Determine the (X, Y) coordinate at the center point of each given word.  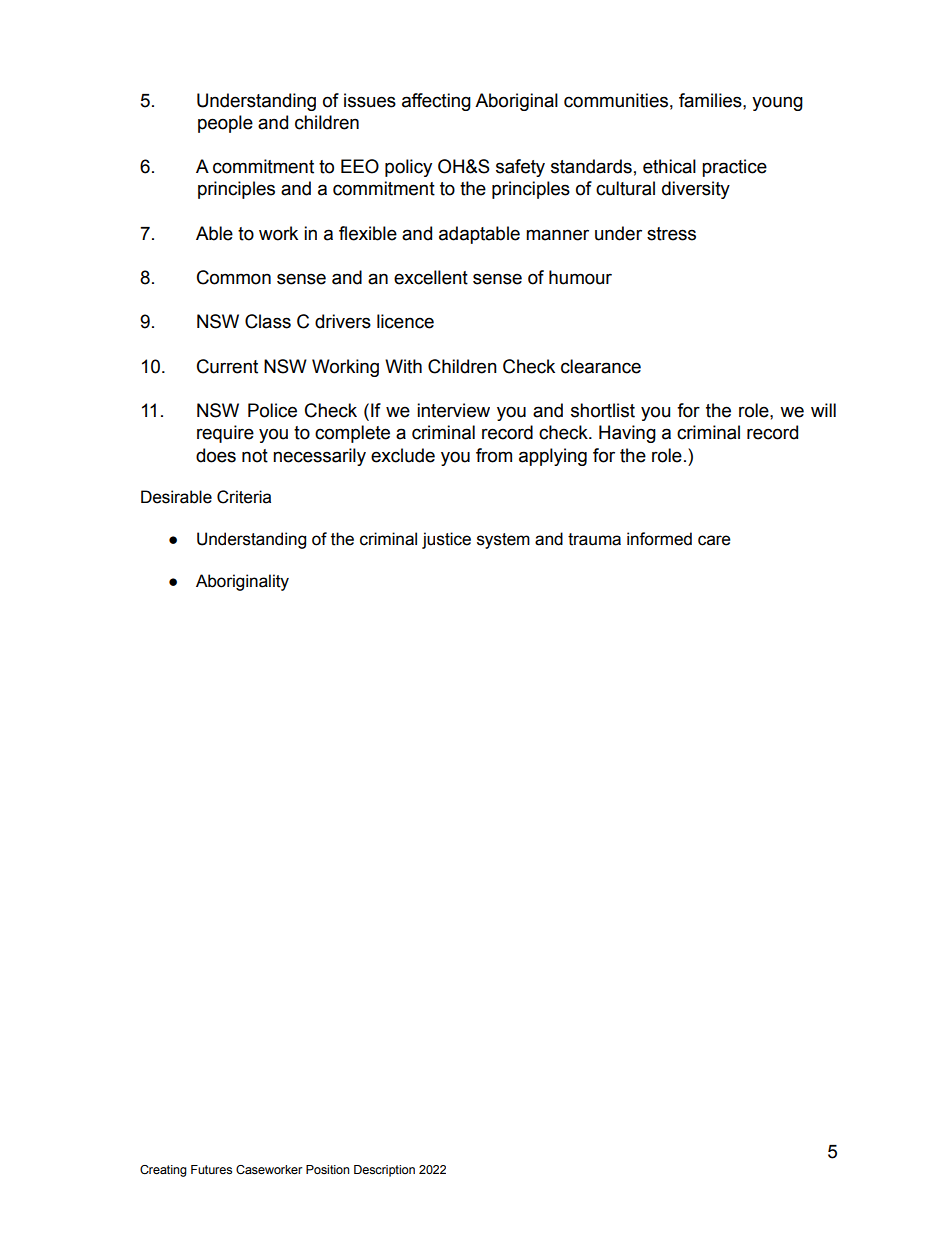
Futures (211, 1169)
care (714, 540)
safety (520, 168)
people (225, 124)
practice (734, 168)
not (255, 456)
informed (659, 539)
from (494, 455)
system (503, 541)
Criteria (244, 497)
